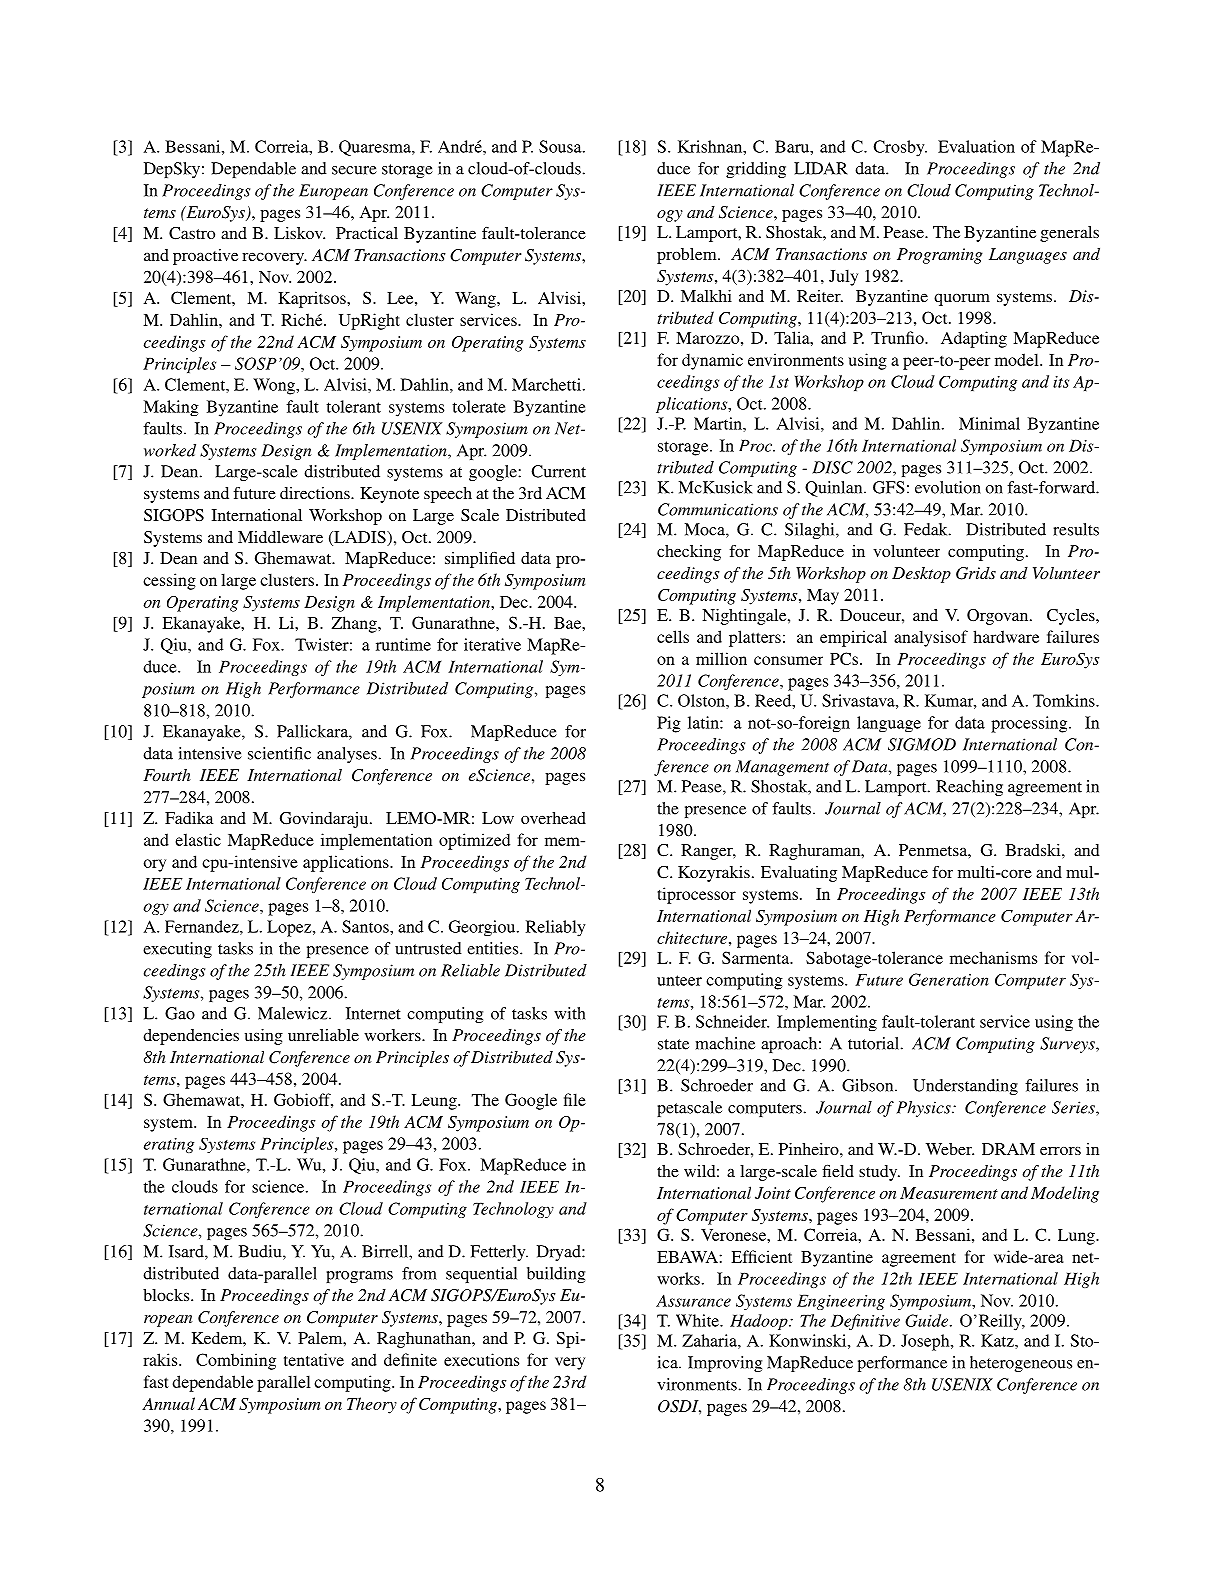 The image size is (1222, 1582). What do you see at coordinates (698, 1320) in the screenshot?
I see `White` at bounding box center [698, 1320].
